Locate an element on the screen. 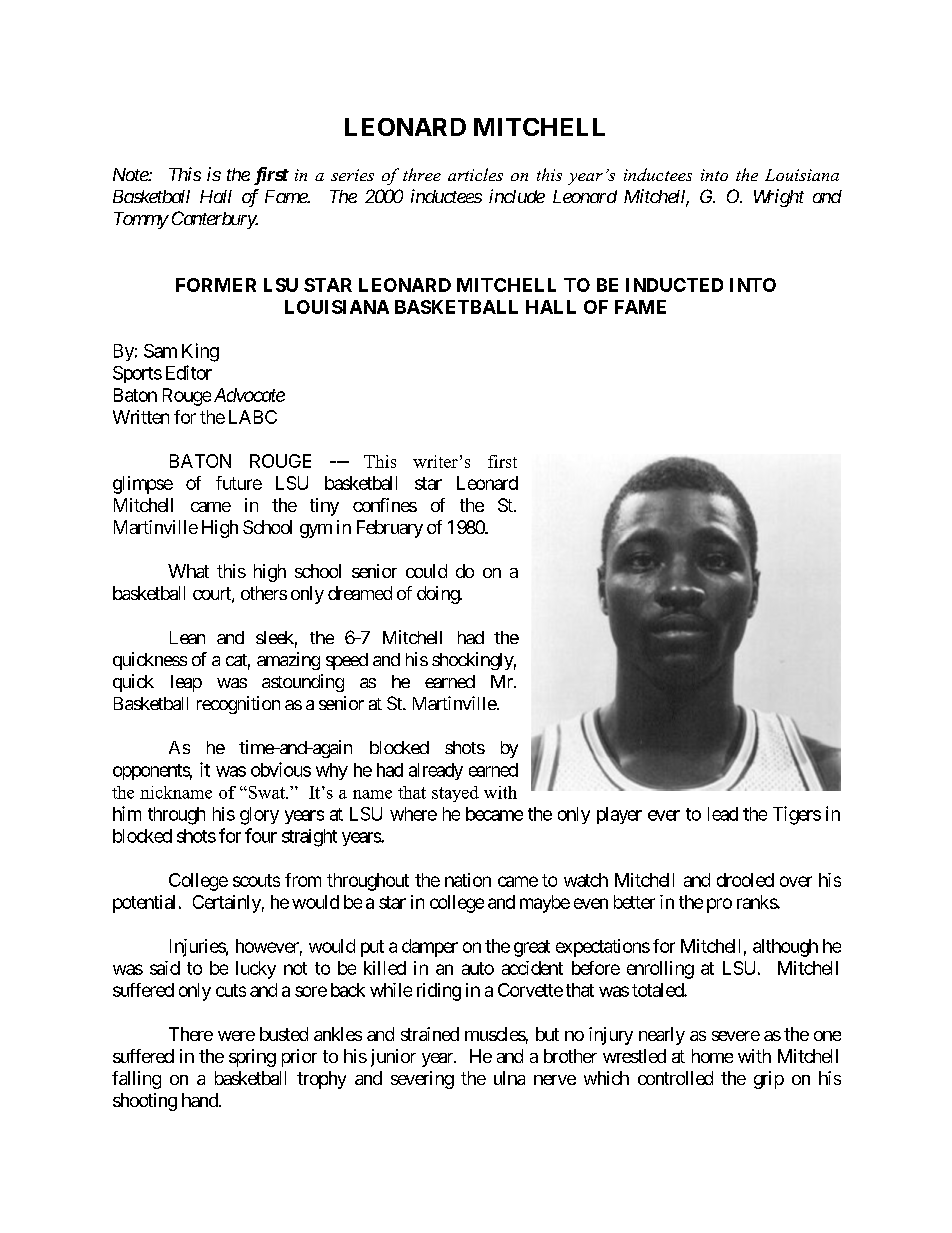 The width and height of the screenshot is (952, 1233). hand is located at coordinates (201, 1100).
